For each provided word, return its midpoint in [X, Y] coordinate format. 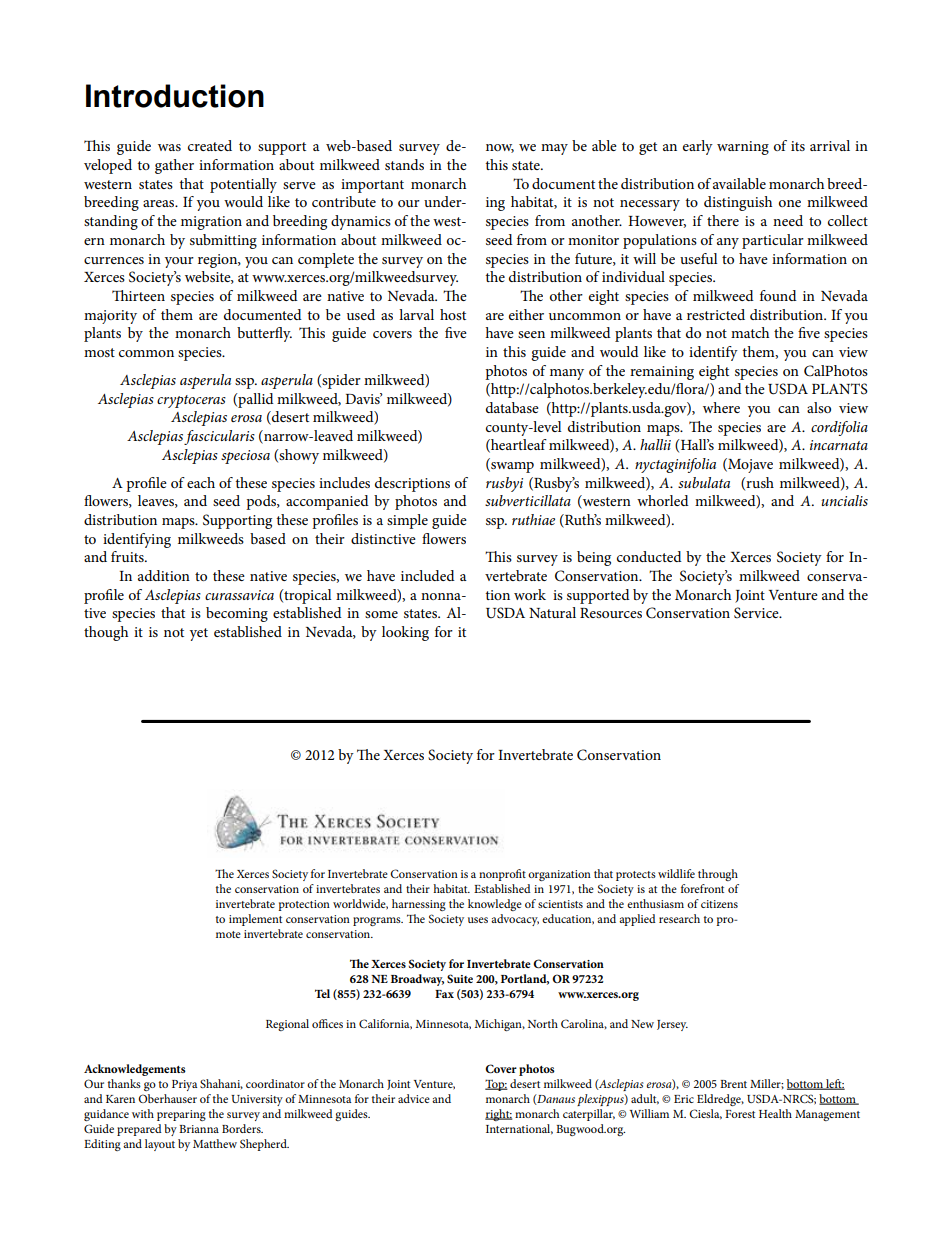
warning [743, 148]
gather [174, 166]
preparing [181, 1115]
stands [404, 164]
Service [757, 613]
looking [405, 633]
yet [199, 634]
